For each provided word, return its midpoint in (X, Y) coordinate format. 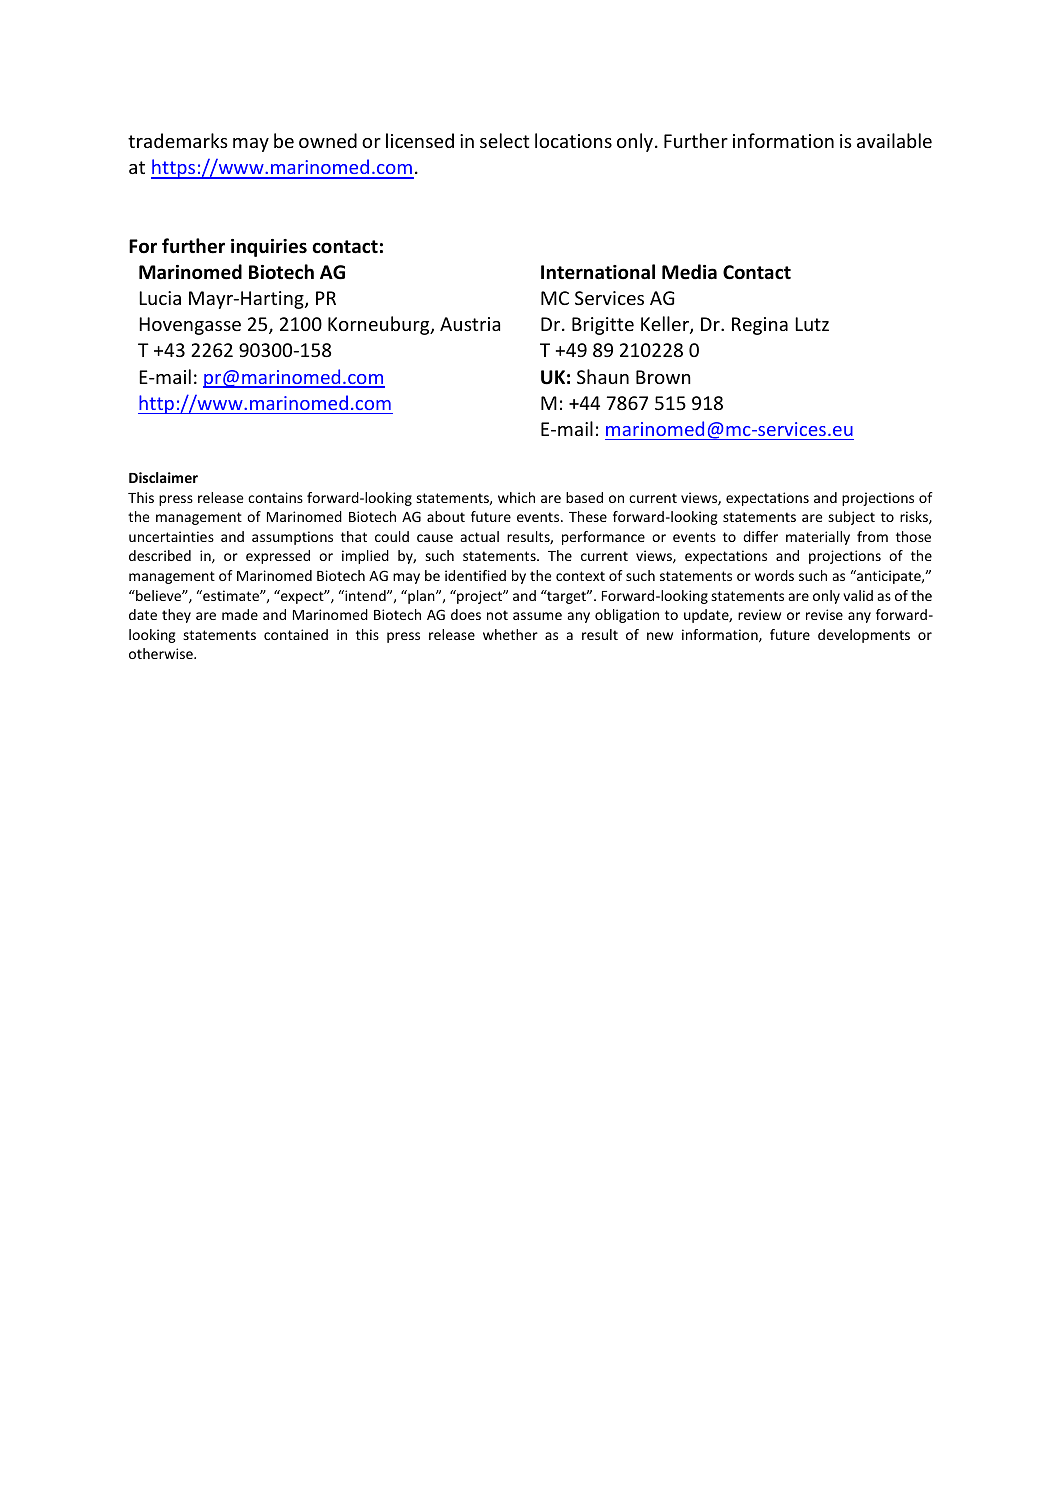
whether (510, 634)
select (504, 140)
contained (296, 634)
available (894, 140)
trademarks (178, 140)
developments (864, 636)
